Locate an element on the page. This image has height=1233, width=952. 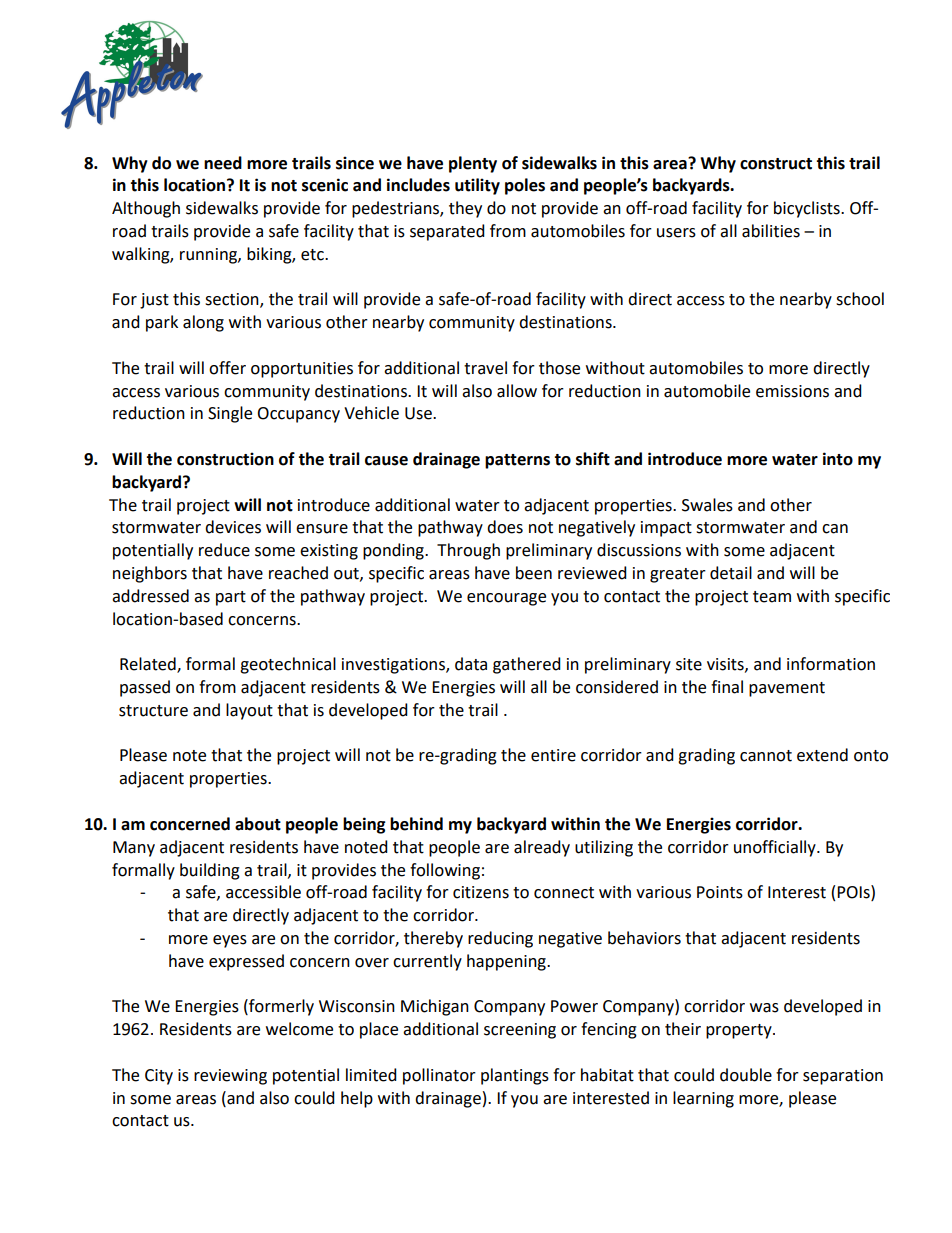
encourage is located at coordinates (506, 599).
